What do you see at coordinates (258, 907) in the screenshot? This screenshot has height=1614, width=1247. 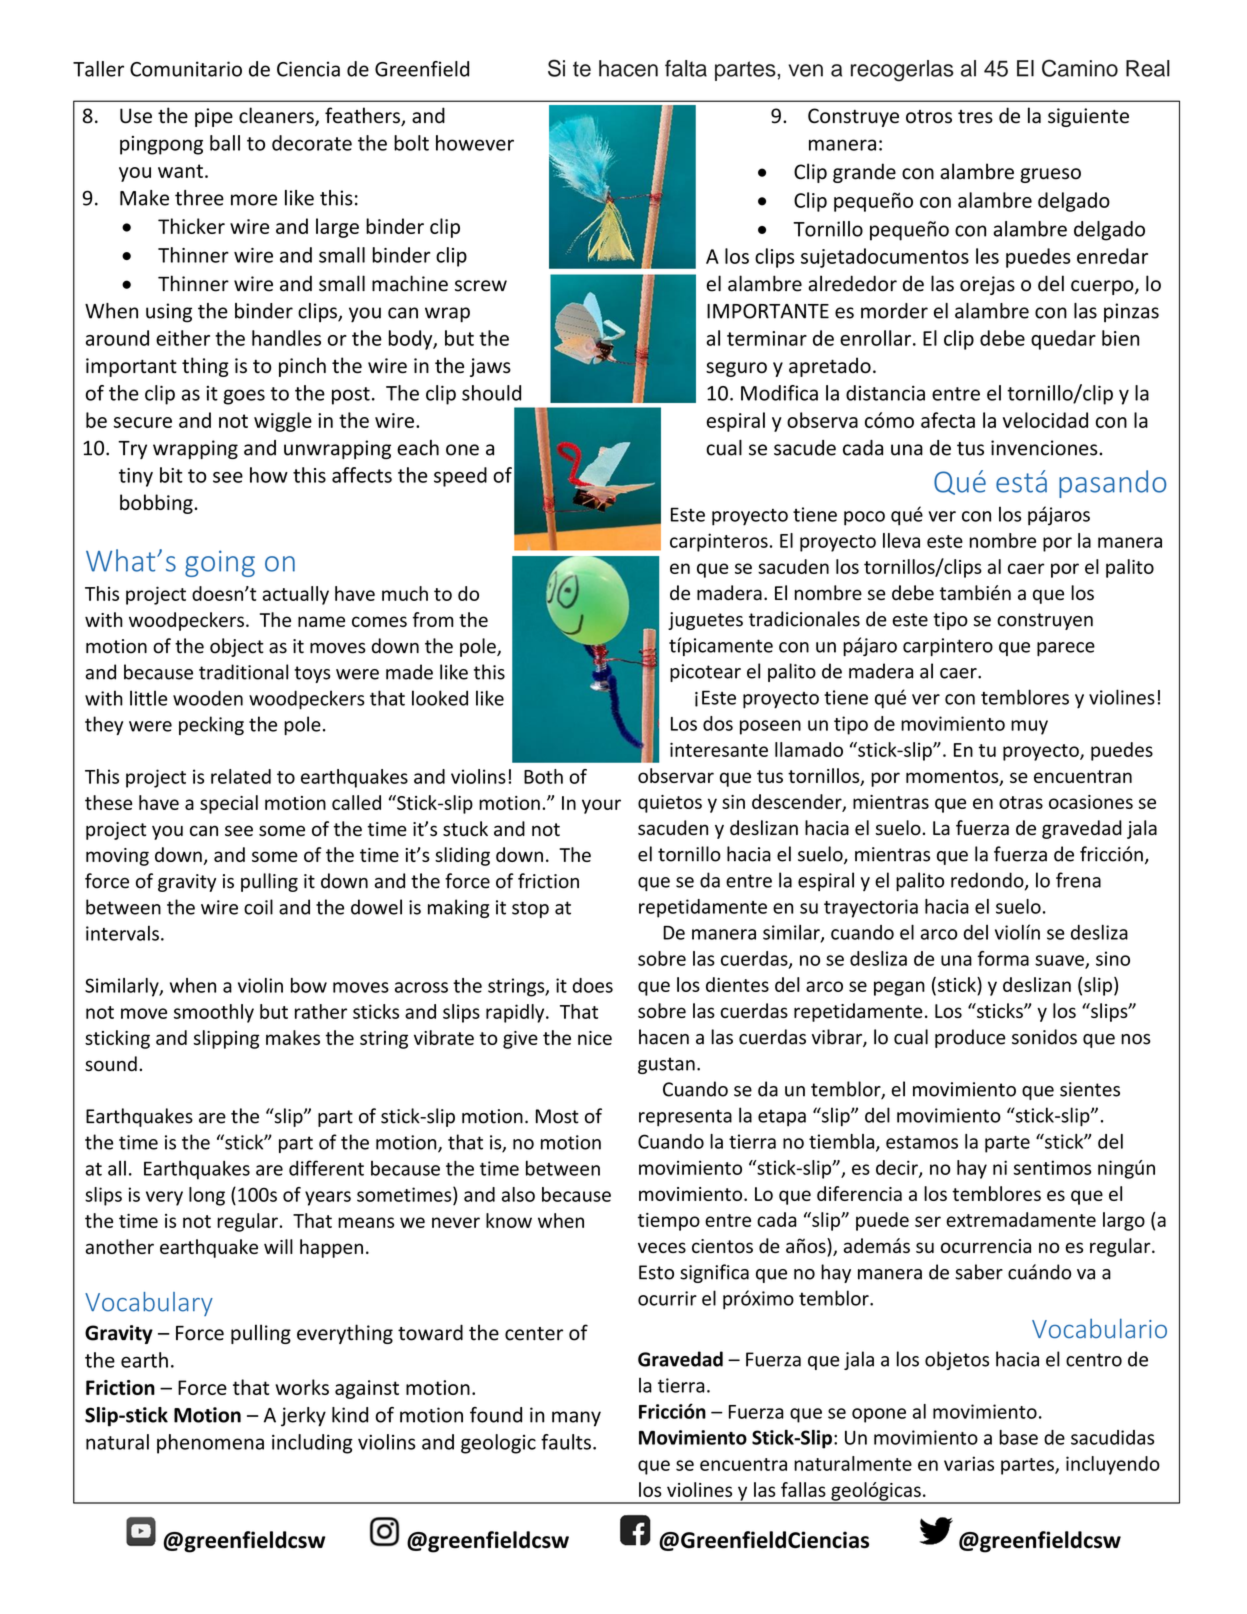 I see `coil` at bounding box center [258, 907].
